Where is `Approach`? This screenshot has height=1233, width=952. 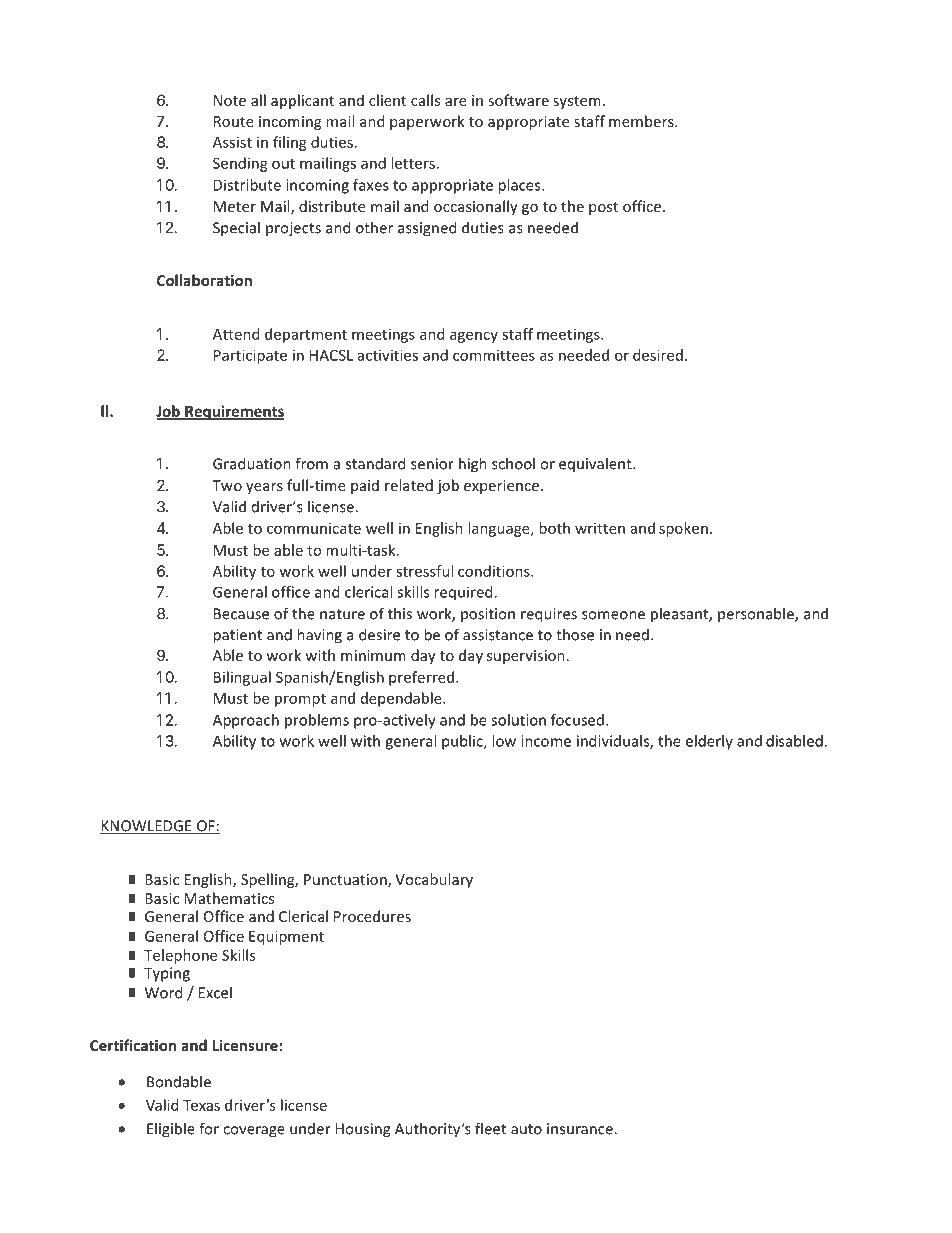 Approach is located at coordinates (246, 721).
